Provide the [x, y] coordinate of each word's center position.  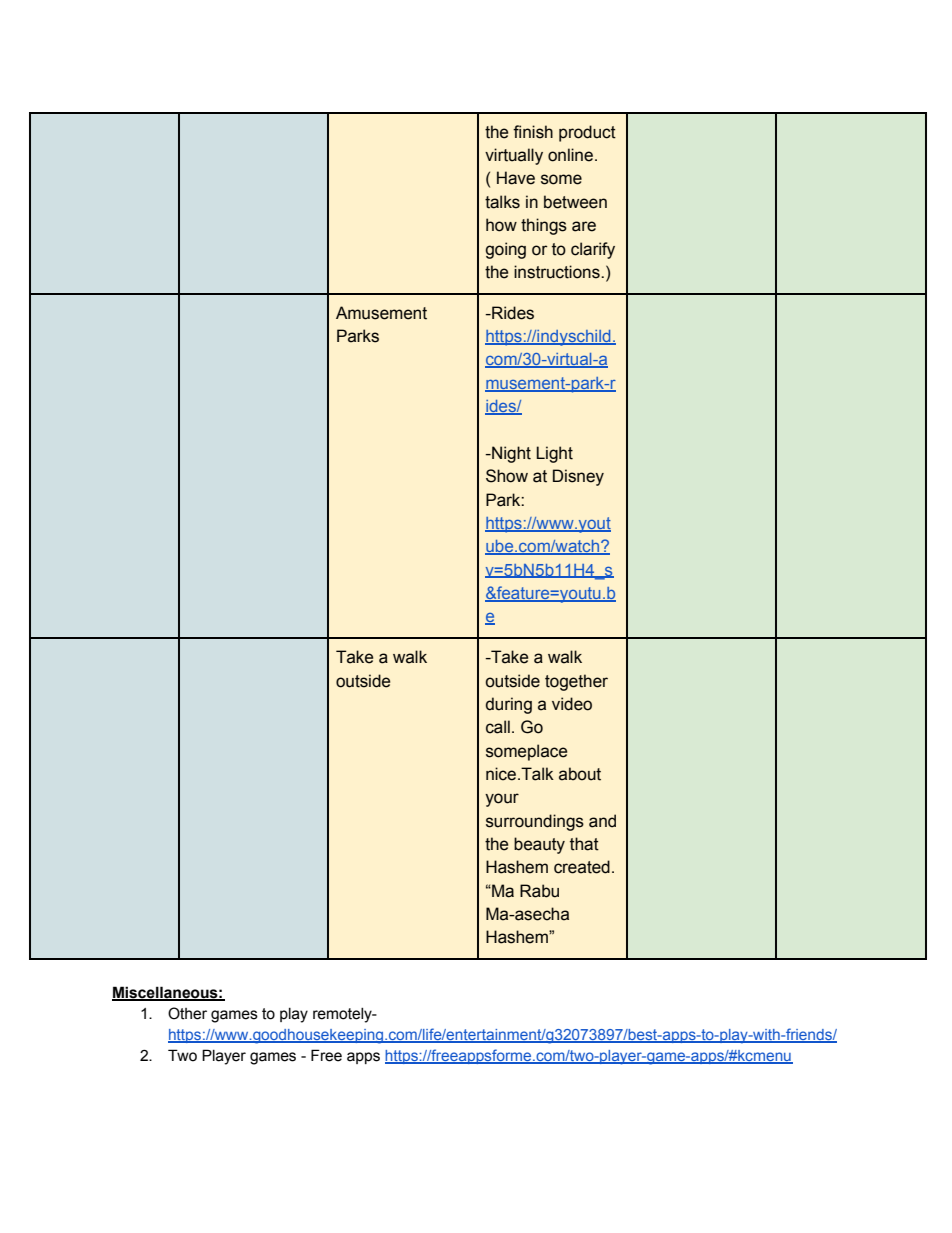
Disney [578, 477]
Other [187, 1013]
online [570, 155]
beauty [539, 845]
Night [510, 454]
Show [507, 476]
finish [533, 132]
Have [516, 178]
